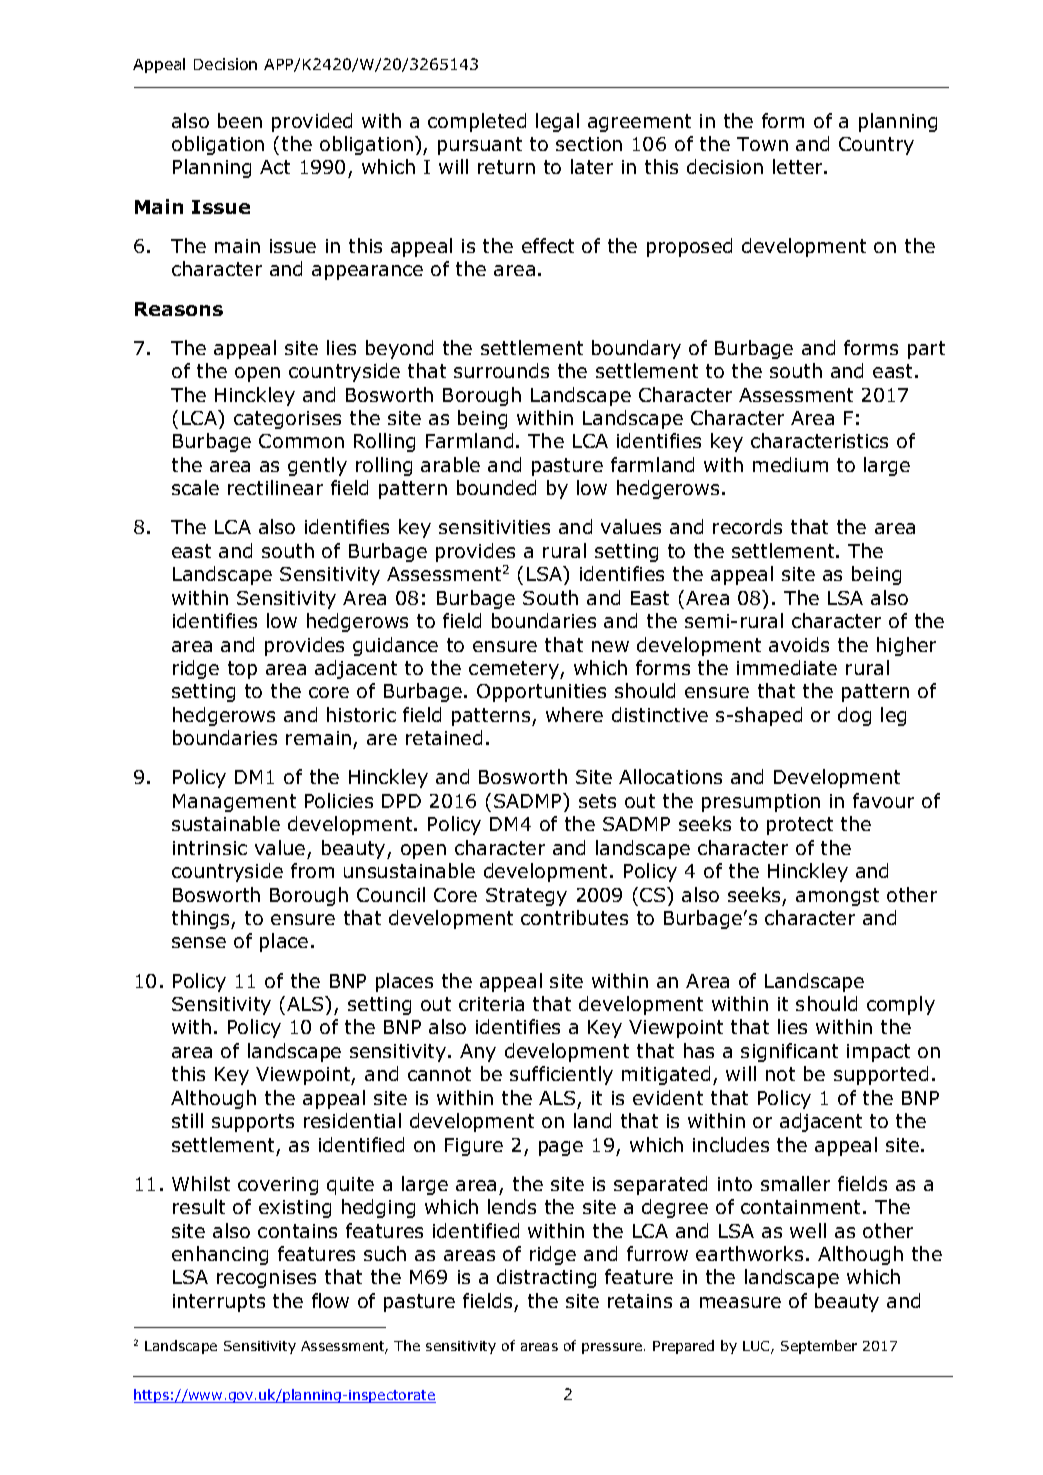  Describe the element at coordinates (546, 1278) in the screenshot. I see `distracting` at that location.
